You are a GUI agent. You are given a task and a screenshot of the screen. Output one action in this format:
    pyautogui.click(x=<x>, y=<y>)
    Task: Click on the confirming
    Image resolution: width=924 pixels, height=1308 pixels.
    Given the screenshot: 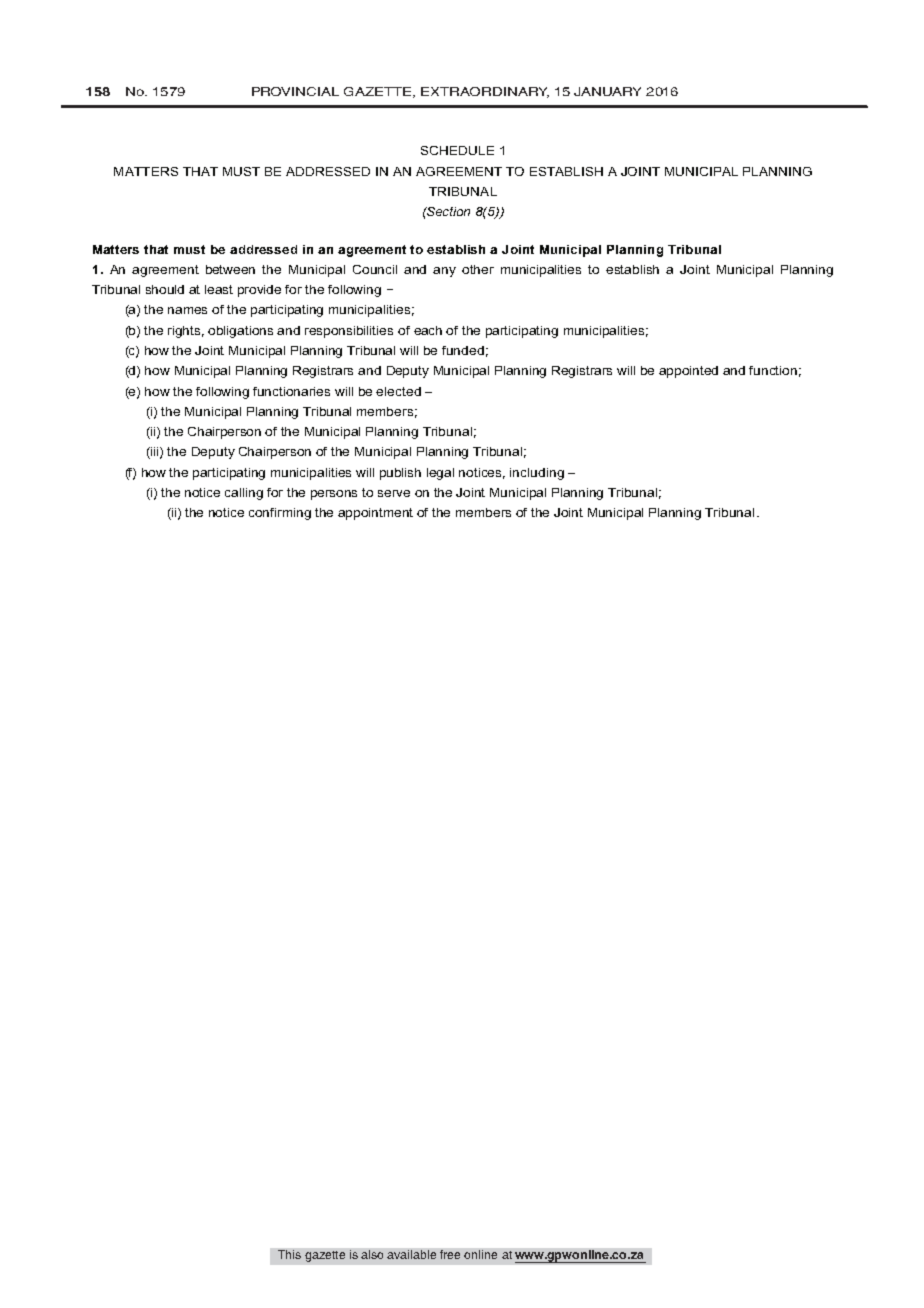 What is the action you would take?
    pyautogui.click(x=280, y=514)
